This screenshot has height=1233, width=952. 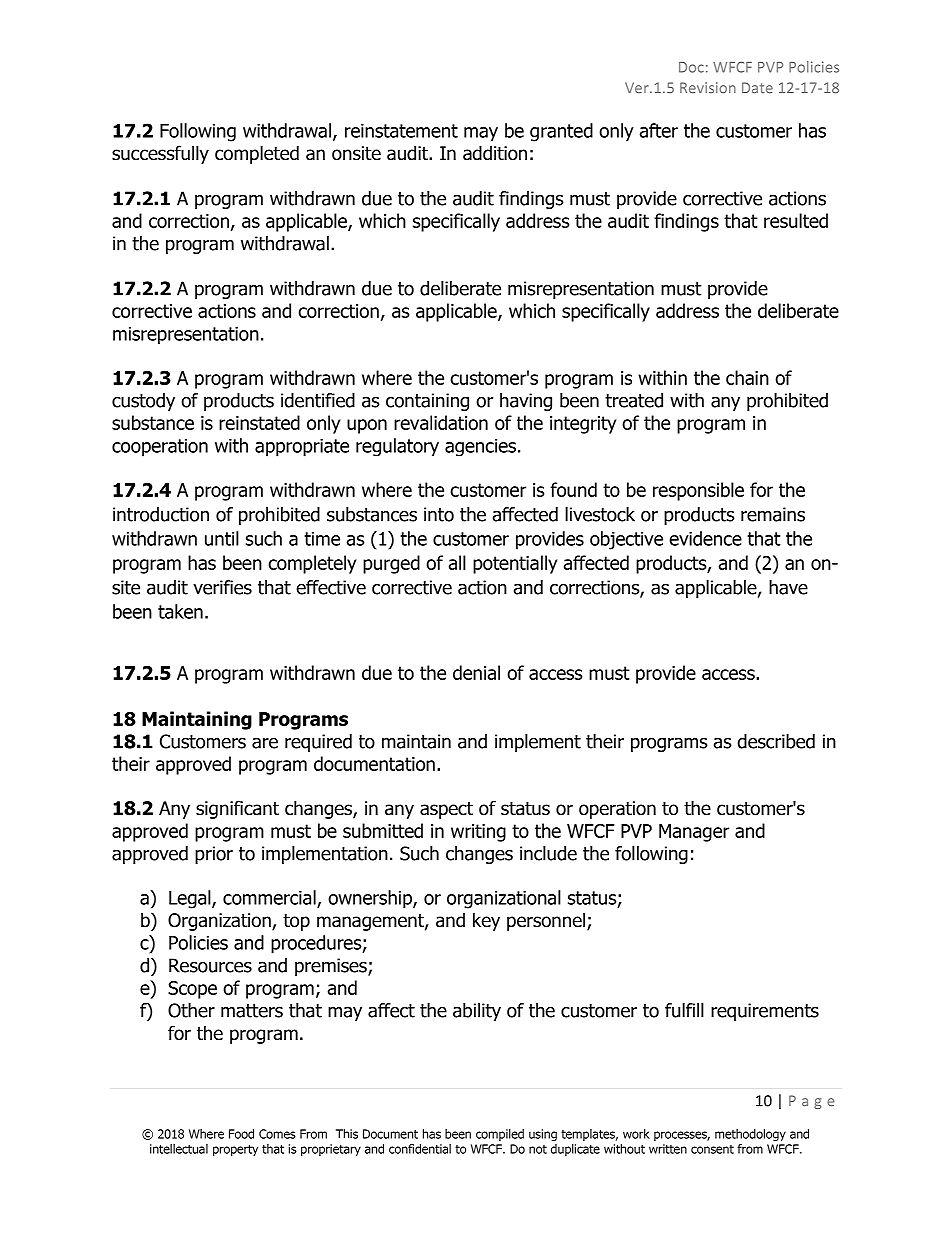 I want to click on agencies, so click(x=480, y=447).
